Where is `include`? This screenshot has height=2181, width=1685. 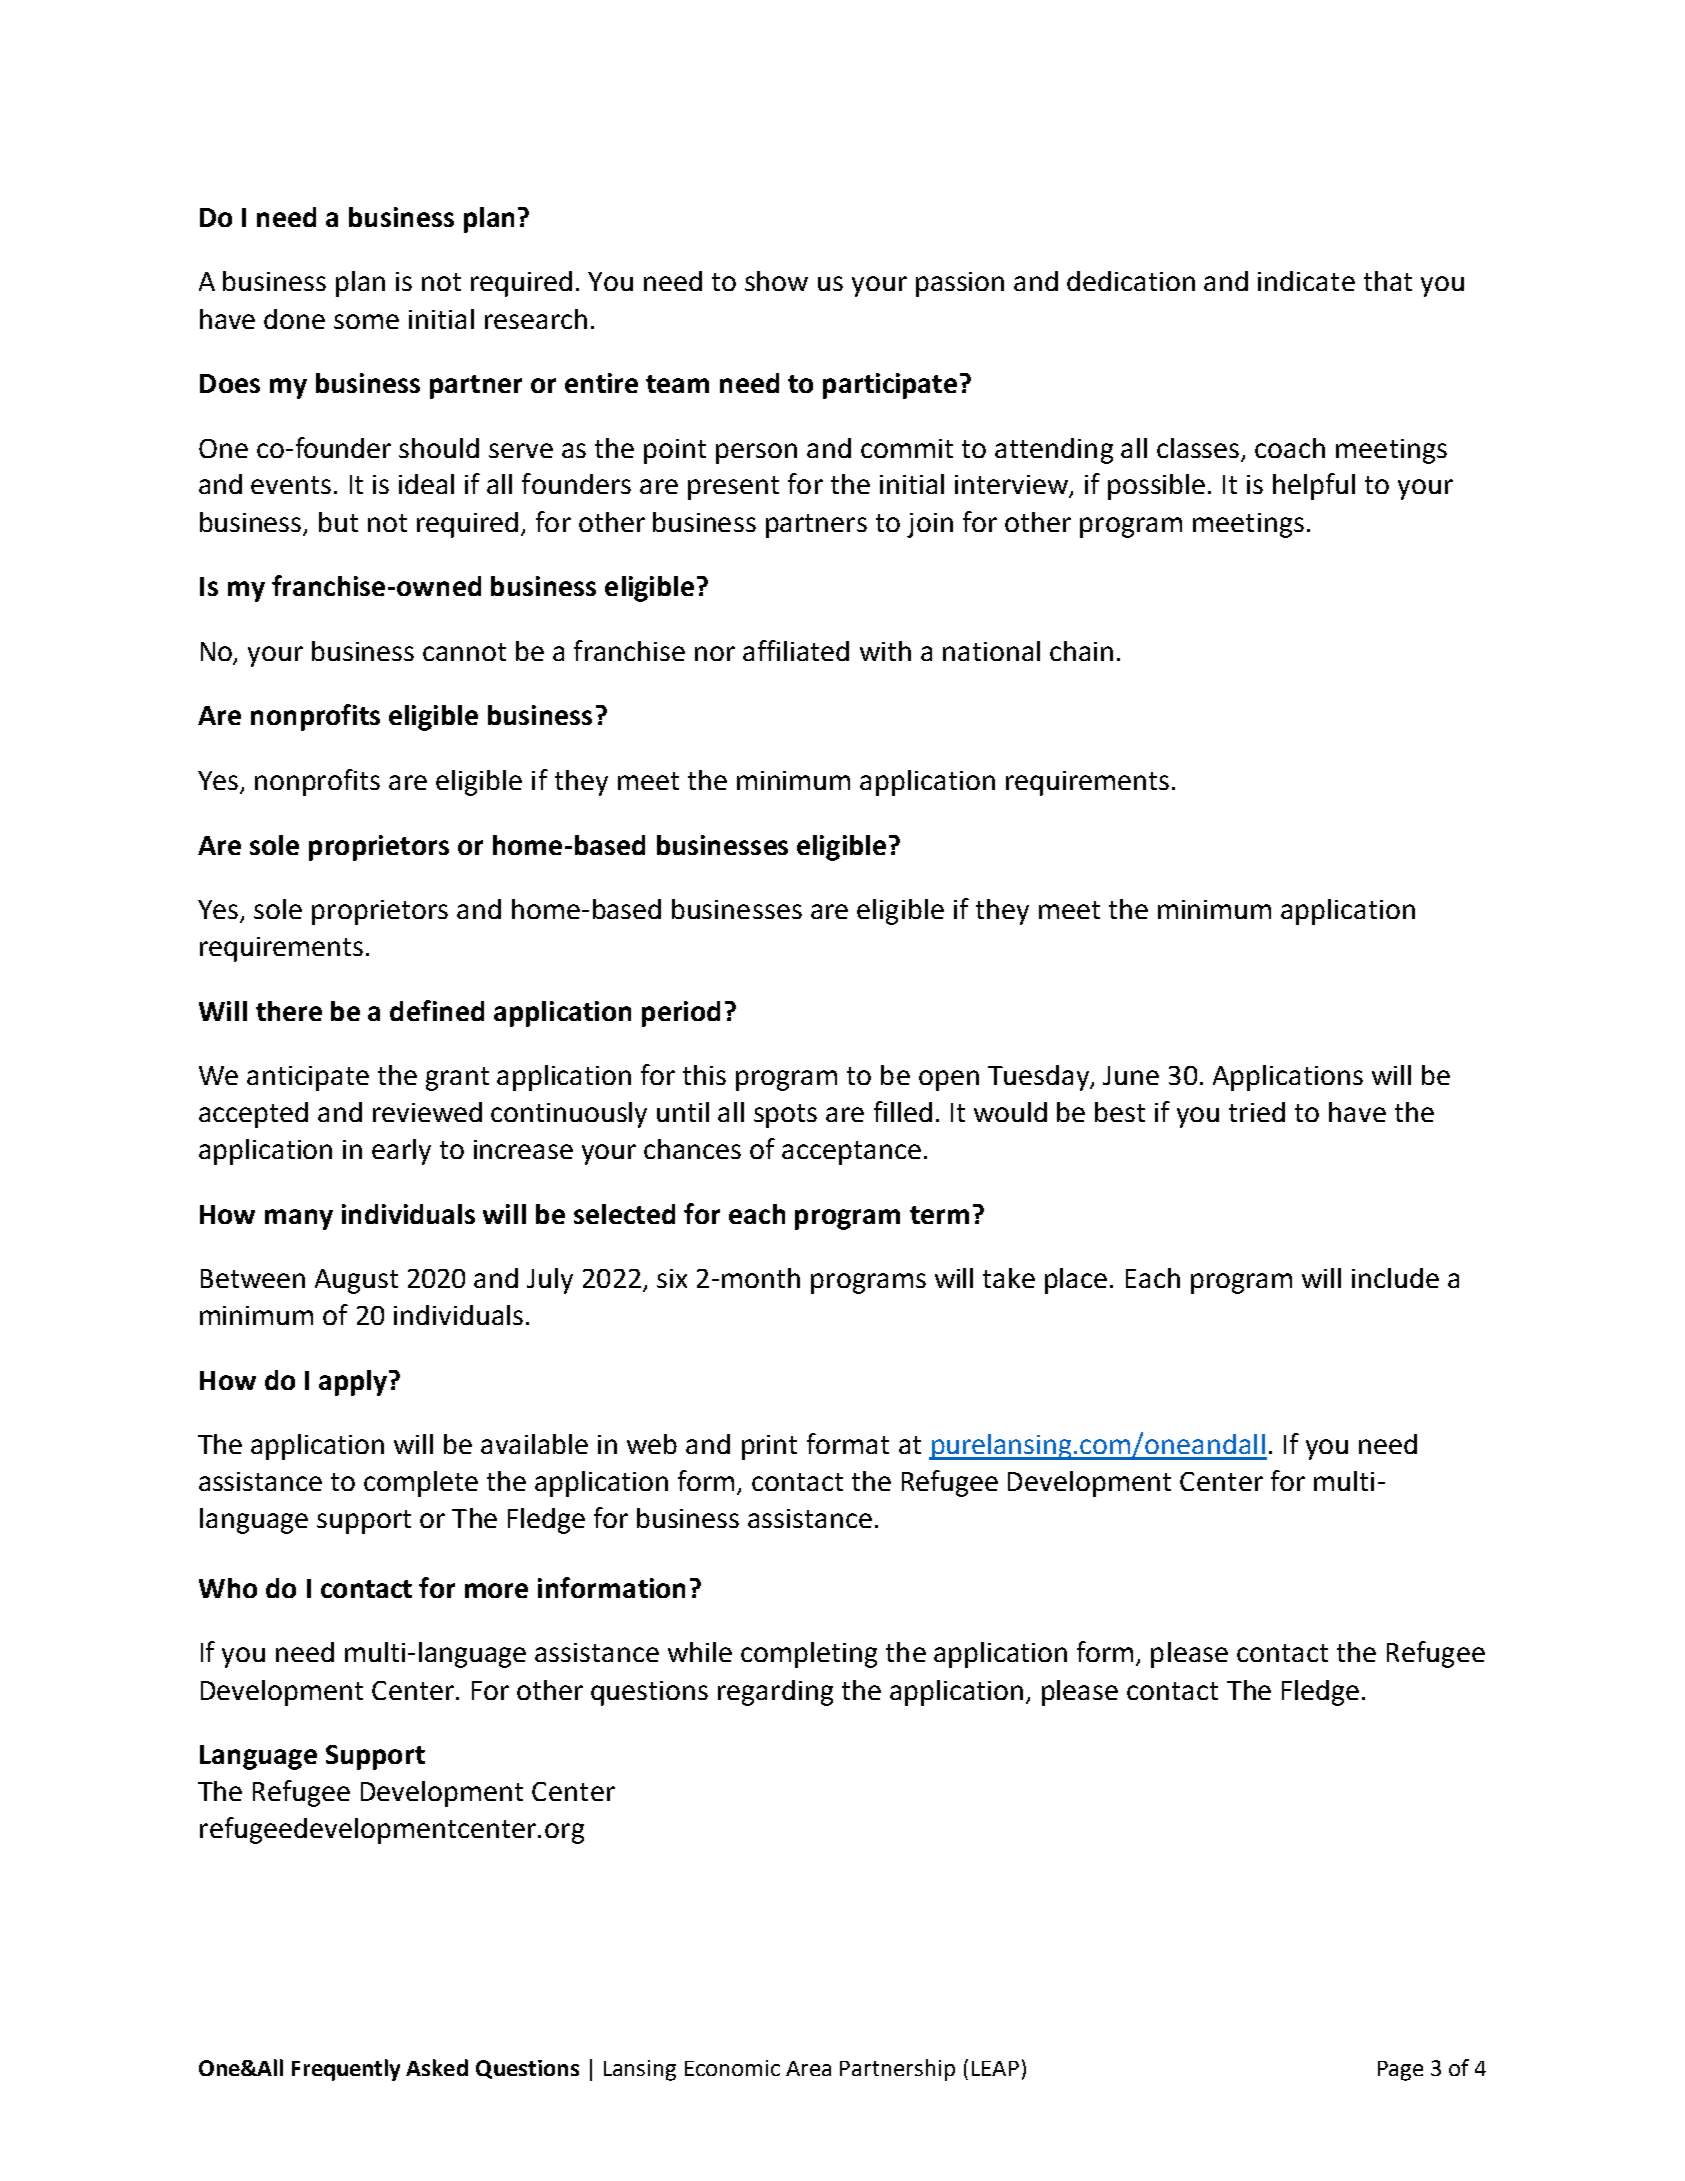 include is located at coordinates (1395, 1278).
